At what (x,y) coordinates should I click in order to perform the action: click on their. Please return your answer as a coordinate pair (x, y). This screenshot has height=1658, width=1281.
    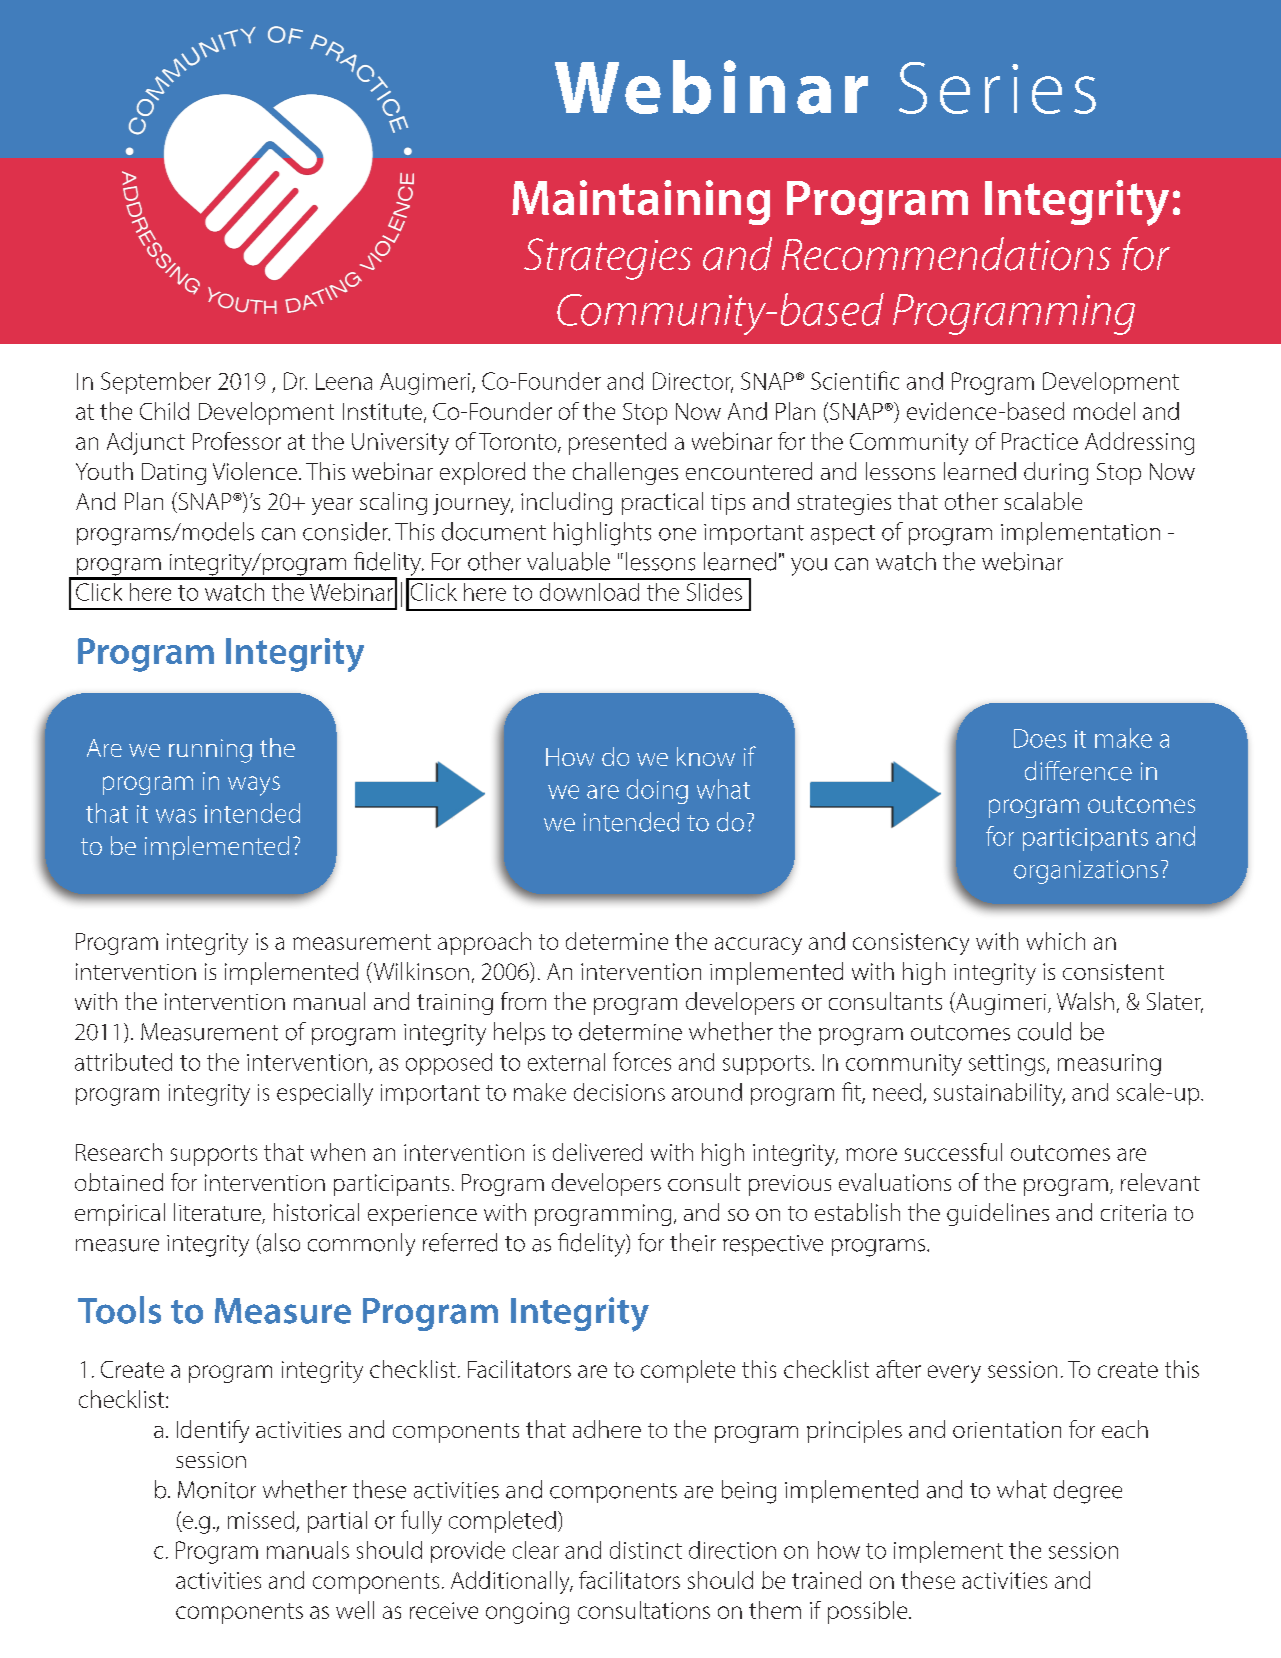
    Looking at the image, I should click on (693, 1242).
